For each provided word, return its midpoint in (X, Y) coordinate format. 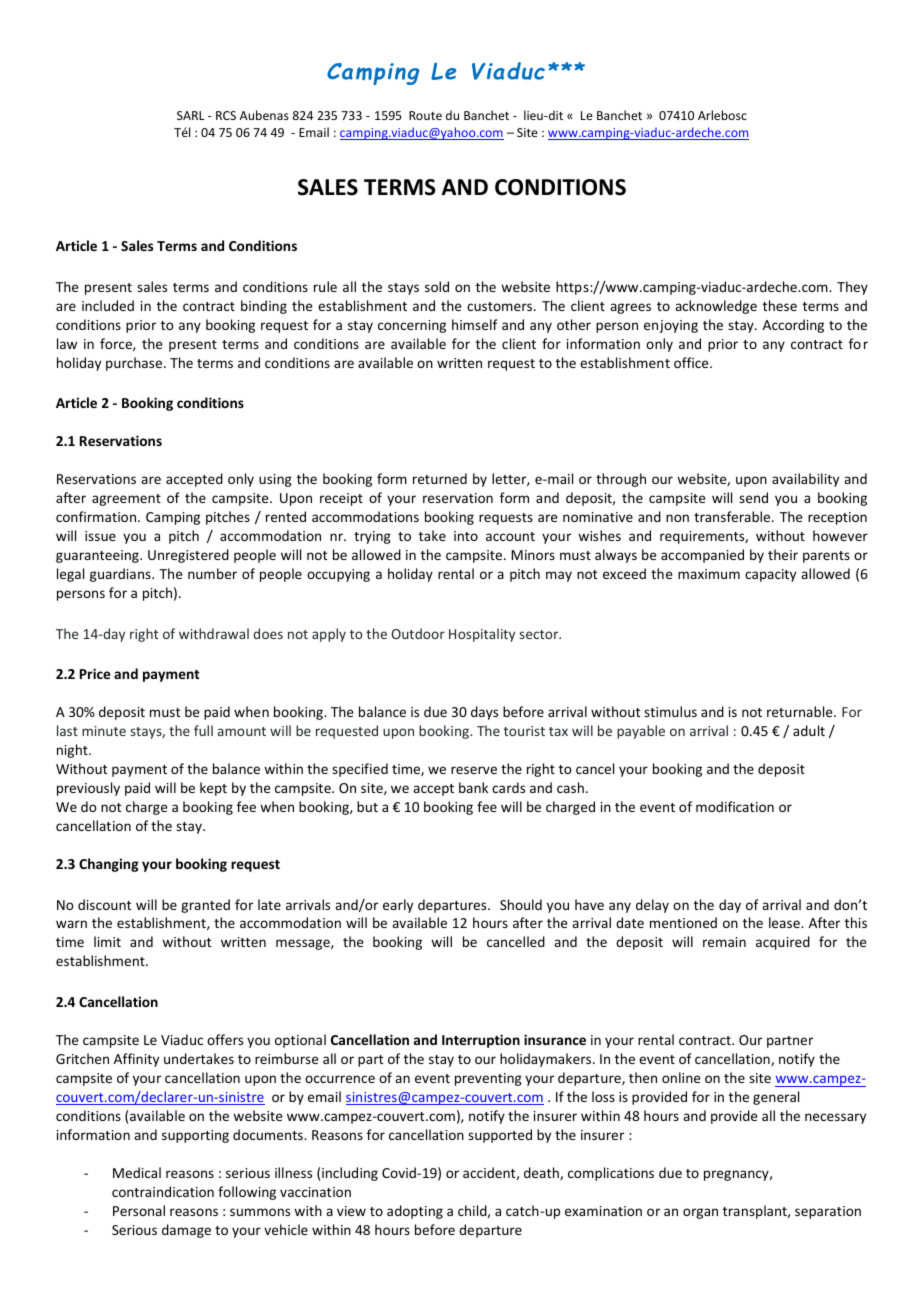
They (852, 288)
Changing (109, 865)
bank (473, 787)
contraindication (163, 1191)
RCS (226, 115)
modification (735, 806)
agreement (126, 500)
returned (440, 478)
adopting (415, 1212)
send (753, 497)
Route (425, 115)
